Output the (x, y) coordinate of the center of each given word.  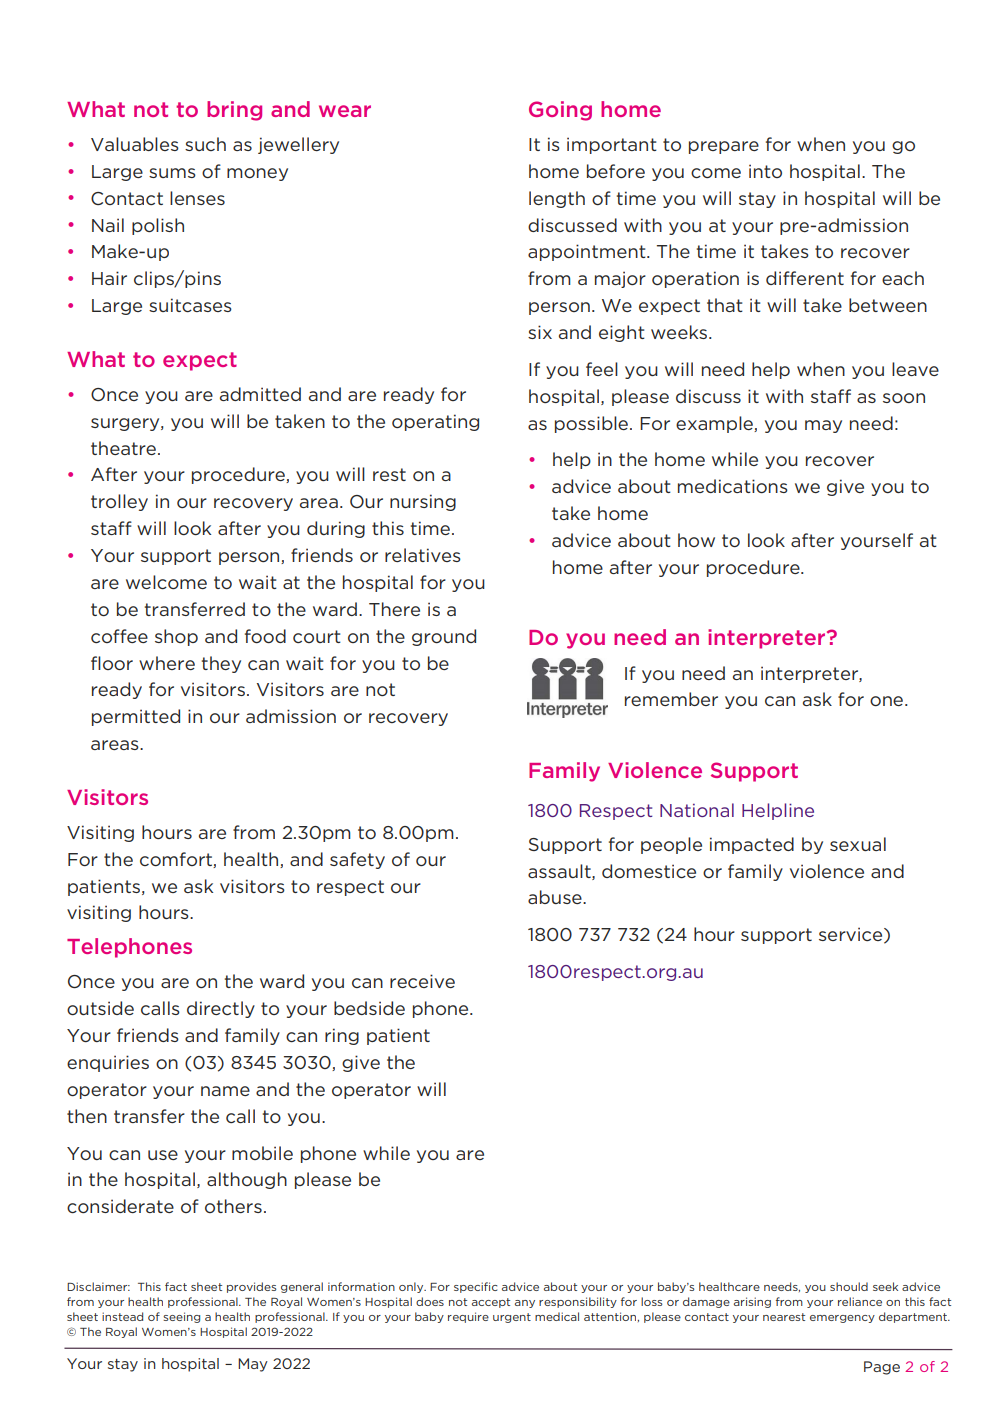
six (540, 332)
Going (560, 111)
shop (176, 637)
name (225, 1091)
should (849, 1286)
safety (357, 860)
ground (444, 637)
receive (422, 981)
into (765, 171)
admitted (260, 394)
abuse (556, 897)
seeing (181, 1317)
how (696, 540)
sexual (858, 844)
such (205, 144)
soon (904, 398)
